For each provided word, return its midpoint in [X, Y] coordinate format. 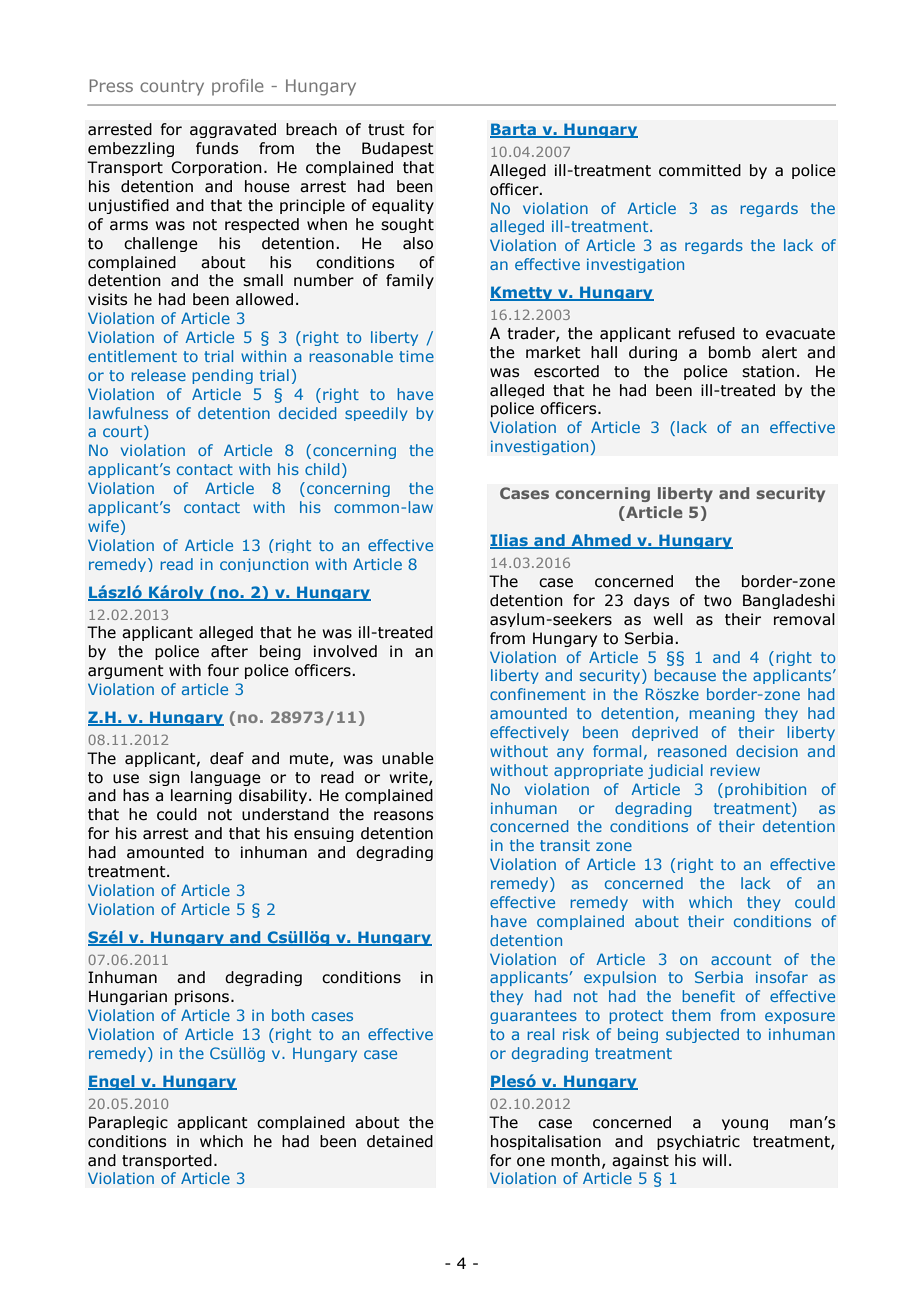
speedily [376, 414]
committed [700, 170]
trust [386, 130]
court [124, 432]
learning [201, 796]
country [172, 88]
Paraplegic [128, 1123]
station [768, 371]
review [735, 770]
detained [400, 1141]
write [409, 778]
